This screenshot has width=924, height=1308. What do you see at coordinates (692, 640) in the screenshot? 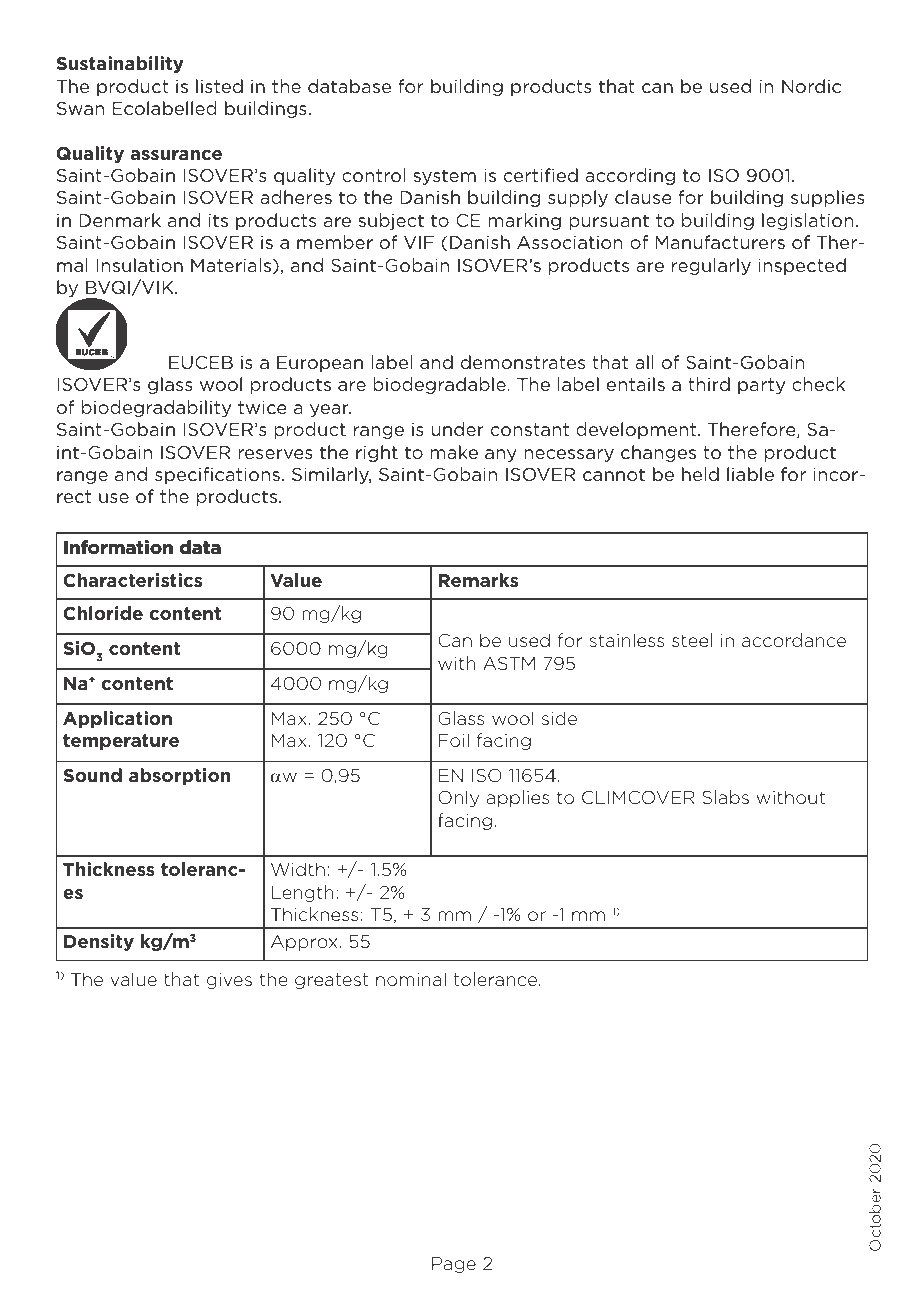
I see `steel` at bounding box center [692, 640].
